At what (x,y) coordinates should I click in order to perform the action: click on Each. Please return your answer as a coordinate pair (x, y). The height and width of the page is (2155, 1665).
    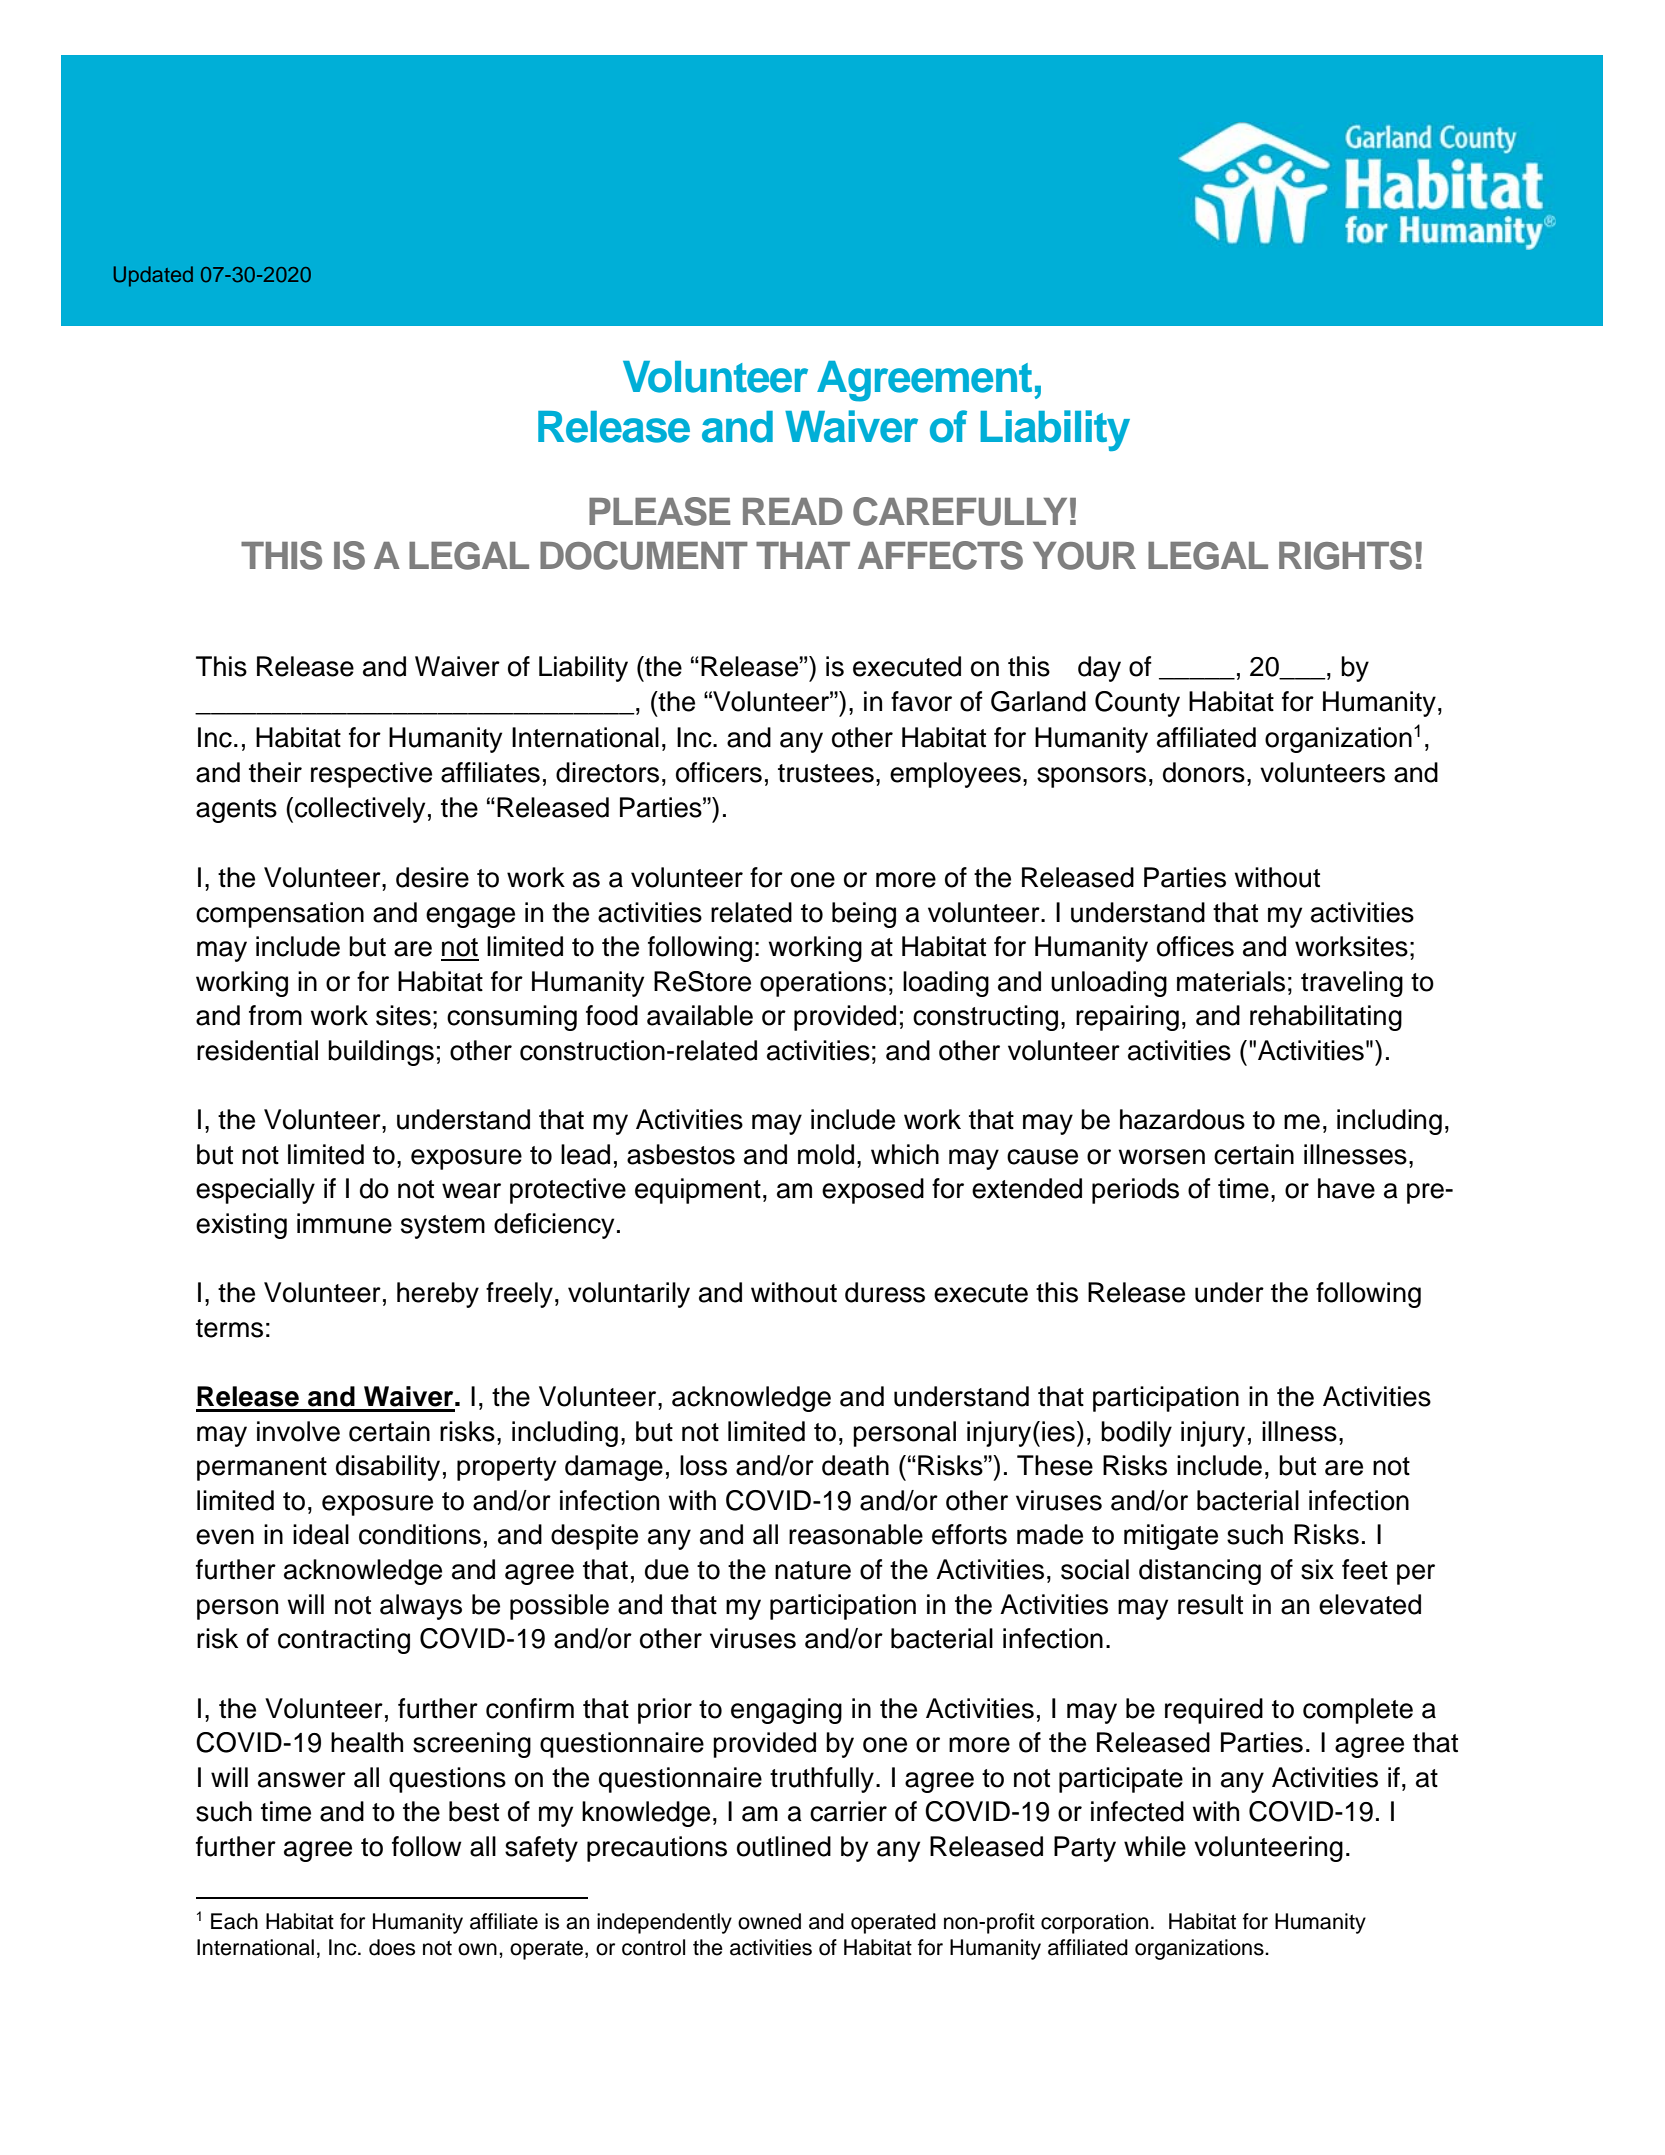
    Looking at the image, I should click on (234, 1921).
